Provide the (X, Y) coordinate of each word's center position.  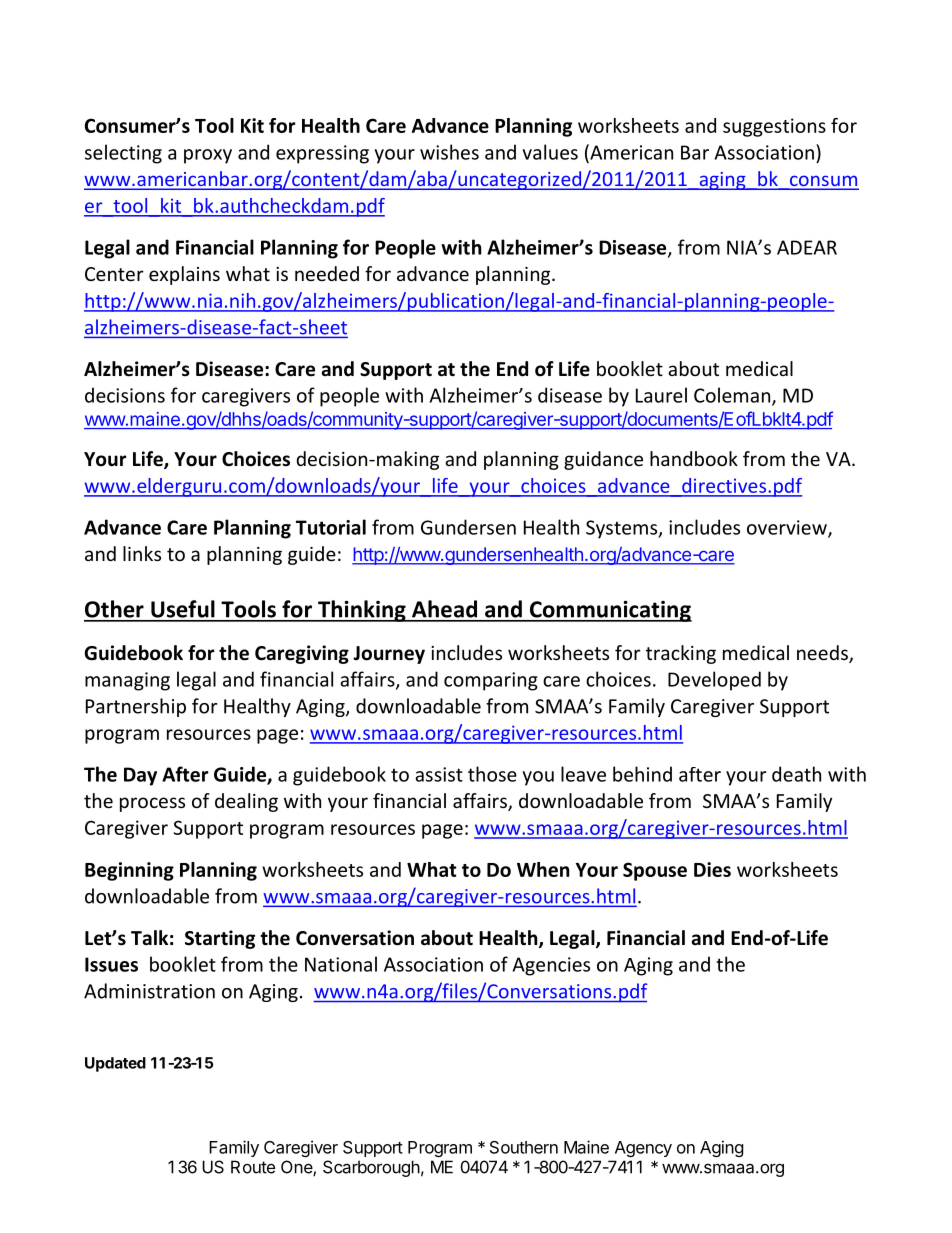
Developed (714, 681)
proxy (208, 156)
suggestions (774, 127)
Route (253, 1167)
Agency (643, 1149)
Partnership (136, 707)
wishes (449, 152)
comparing (491, 681)
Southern (524, 1147)
